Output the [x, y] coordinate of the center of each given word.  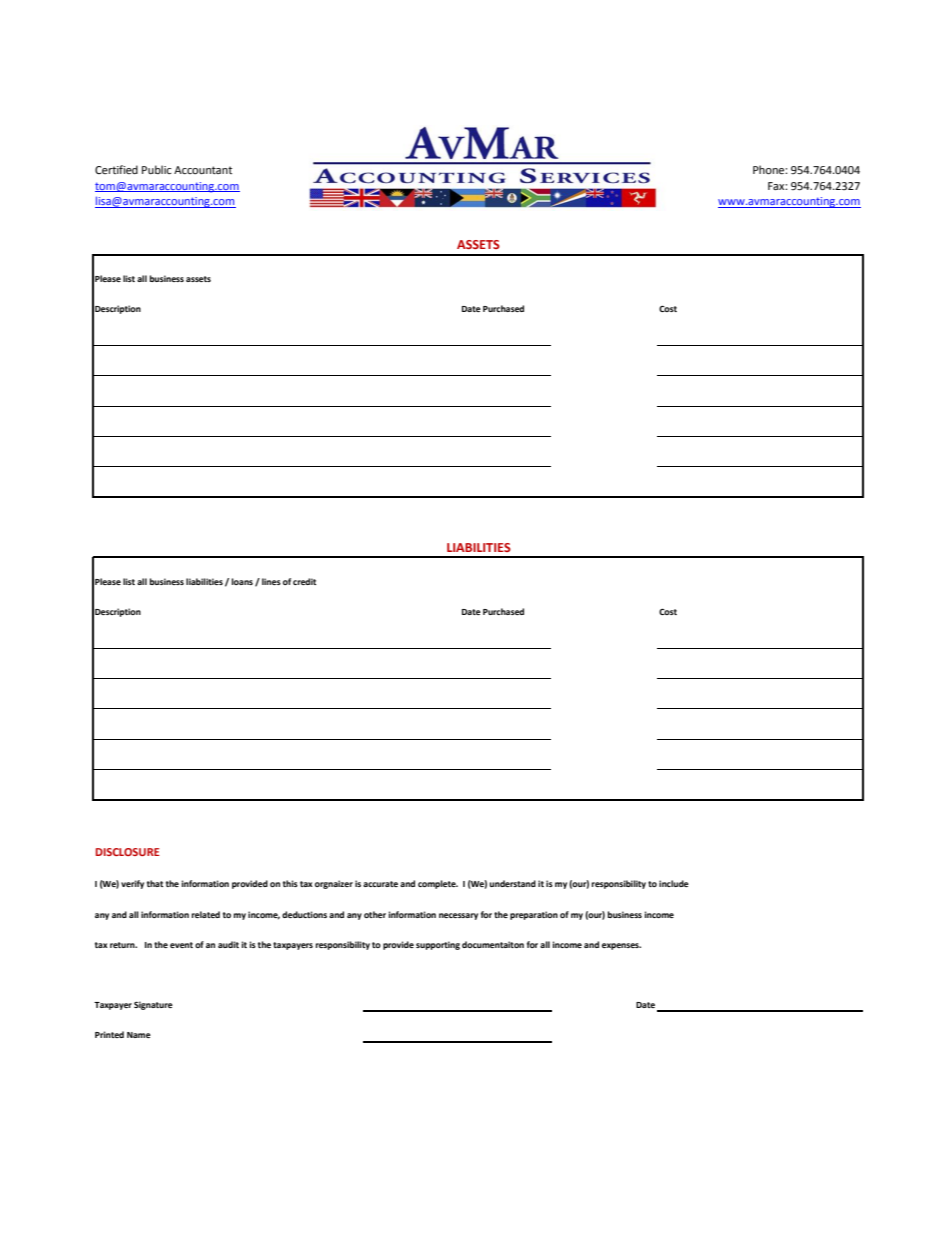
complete [438, 884]
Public [156, 169]
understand [512, 883]
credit [304, 581]
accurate [380, 884]
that [155, 883]
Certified [116, 169]
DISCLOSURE [128, 852]
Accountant [203, 170]
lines [271, 581]
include [674, 883]
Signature [153, 1005]
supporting [438, 945]
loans [242, 581]
